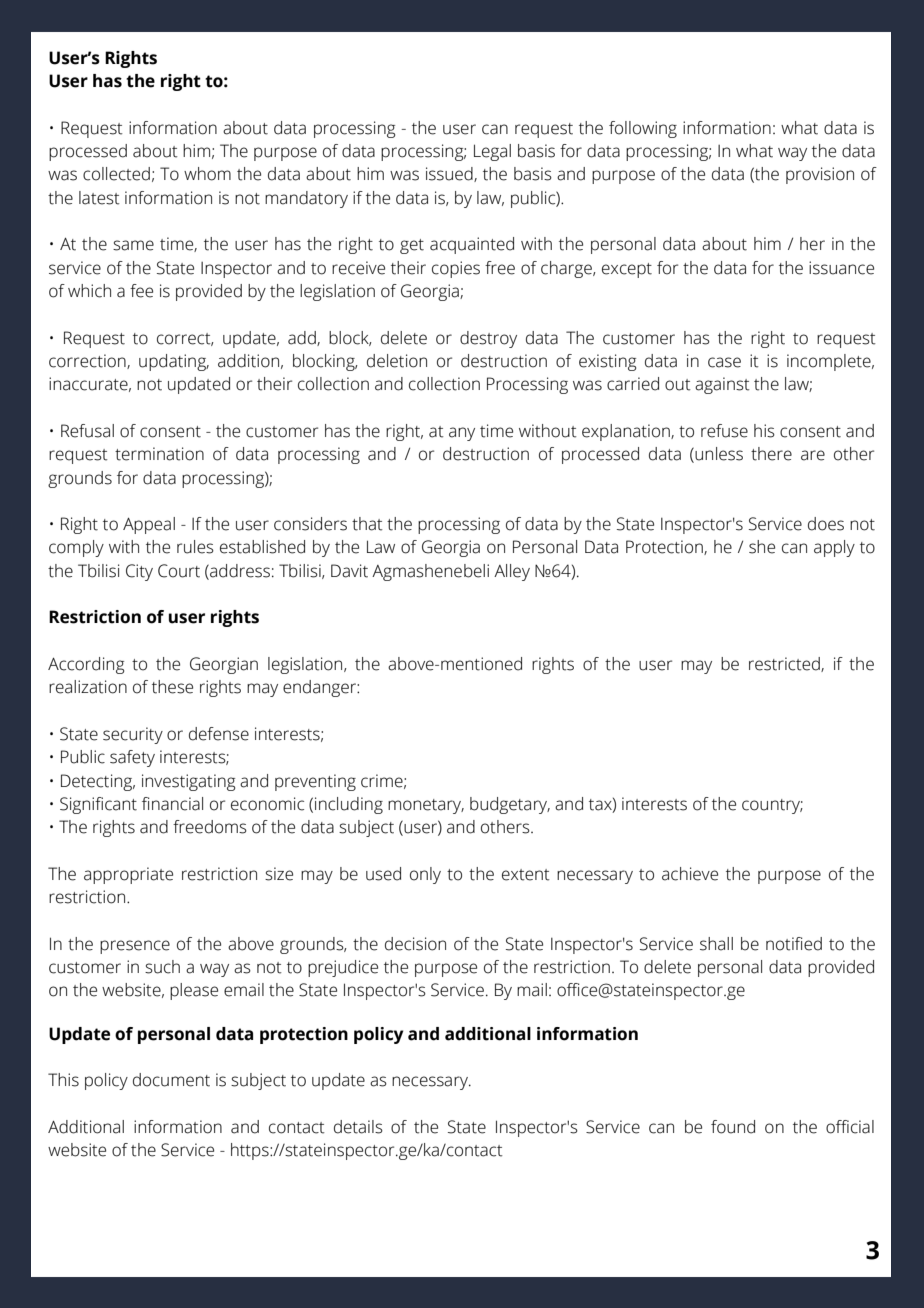 The width and height of the image is (924, 1308). What do you see at coordinates (722, 385) in the image?
I see `against` at bounding box center [722, 385].
